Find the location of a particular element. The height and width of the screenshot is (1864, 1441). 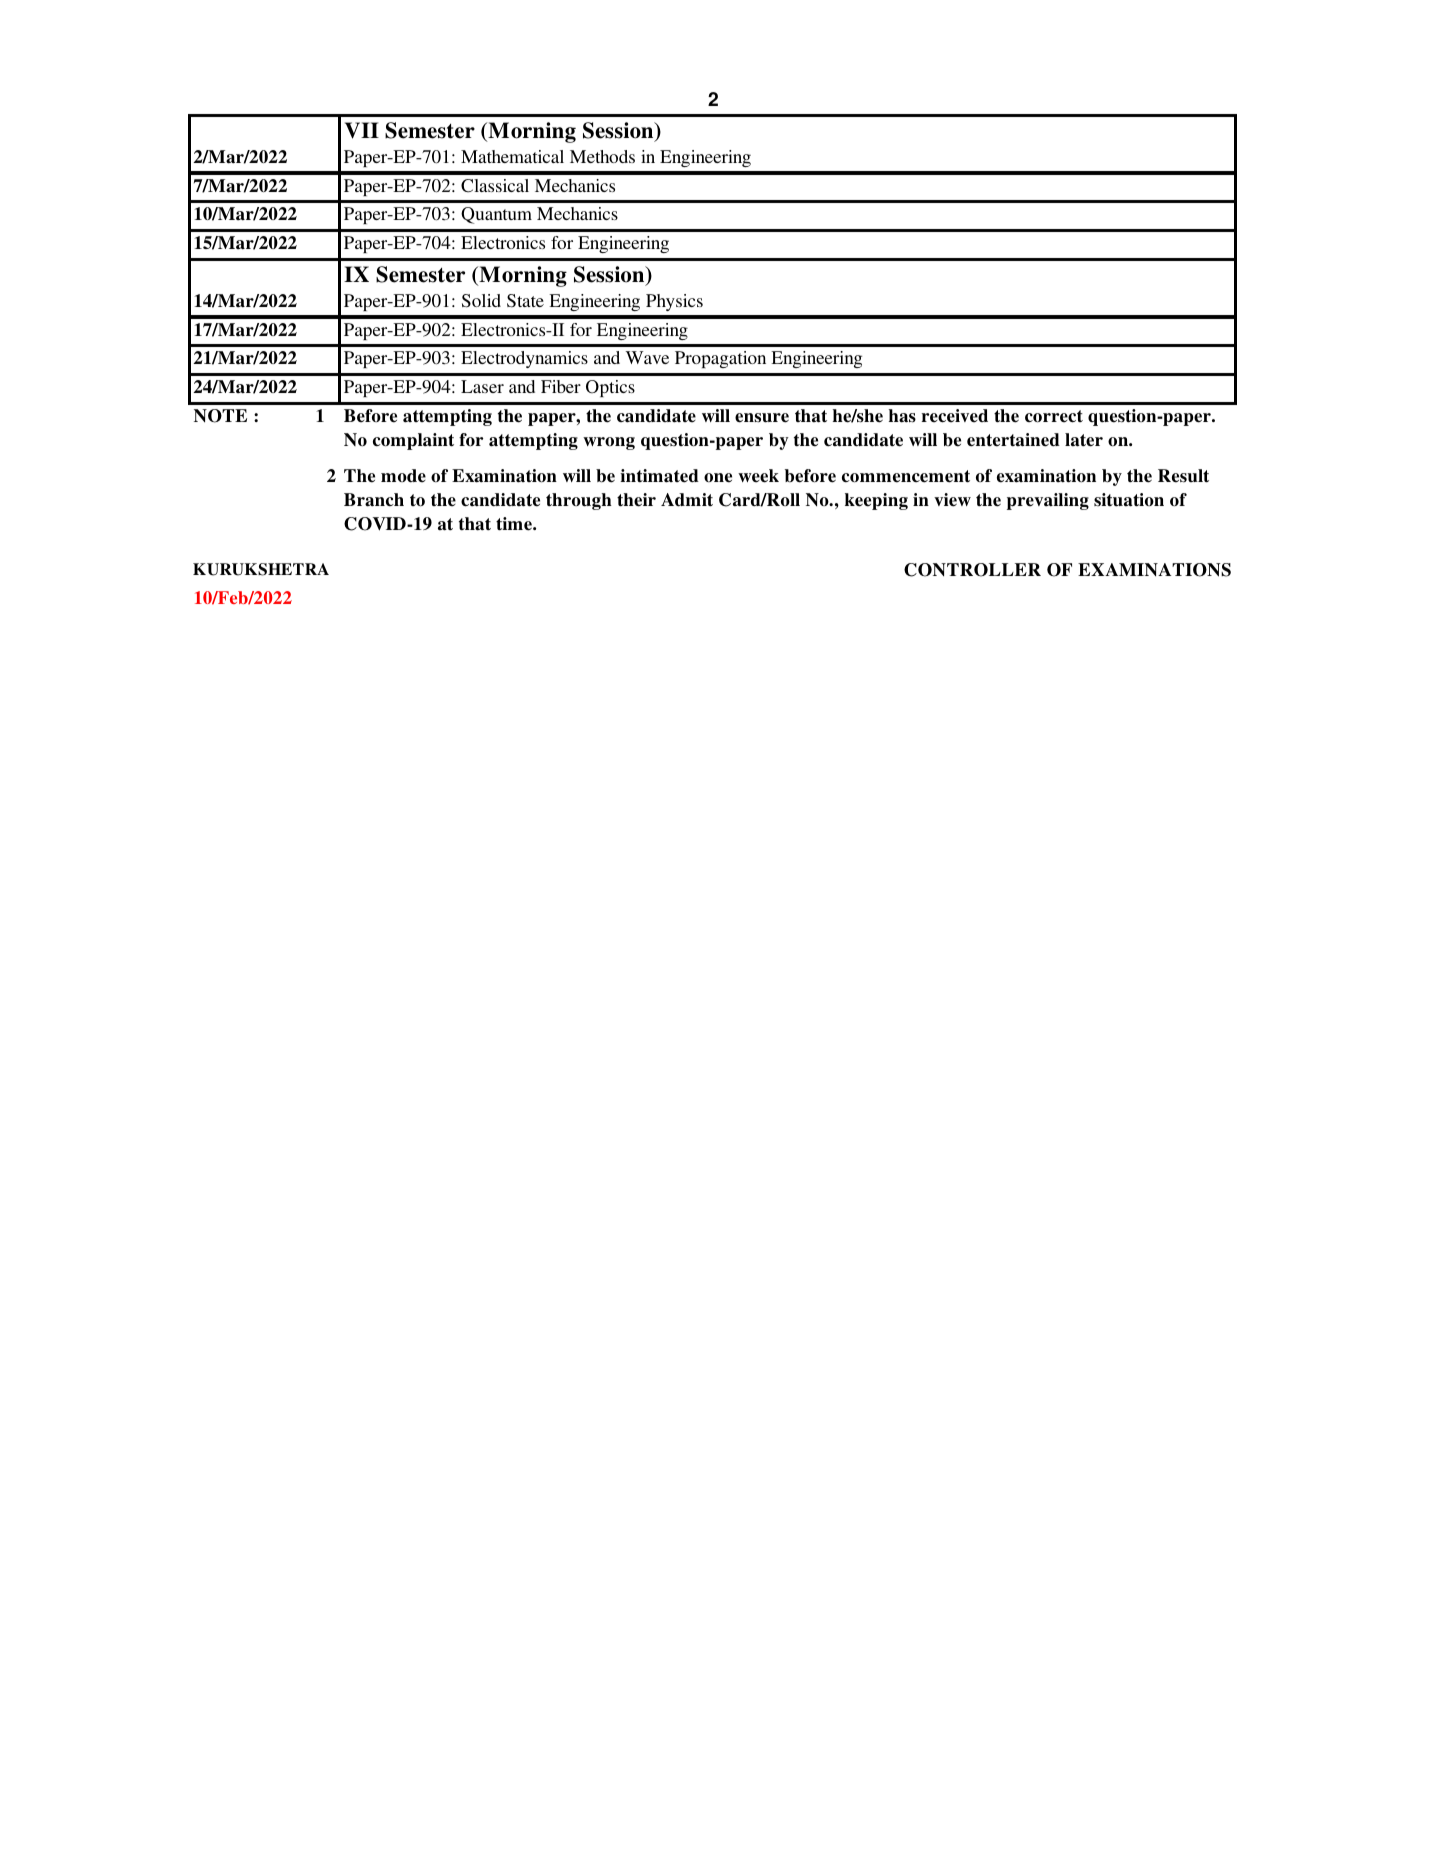

correct is located at coordinates (1054, 416).
